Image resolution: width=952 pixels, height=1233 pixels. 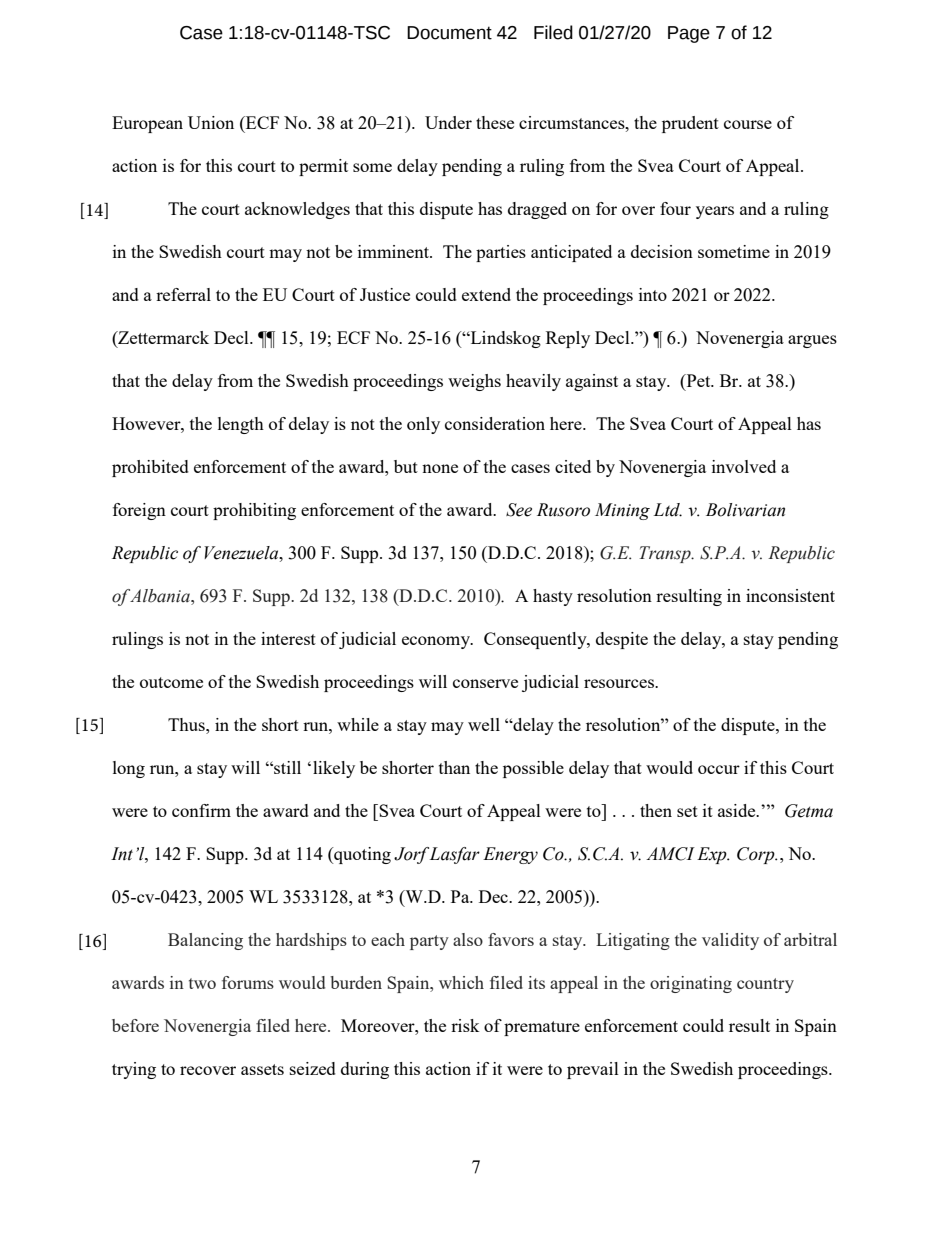 I want to click on Document, so click(x=449, y=33).
